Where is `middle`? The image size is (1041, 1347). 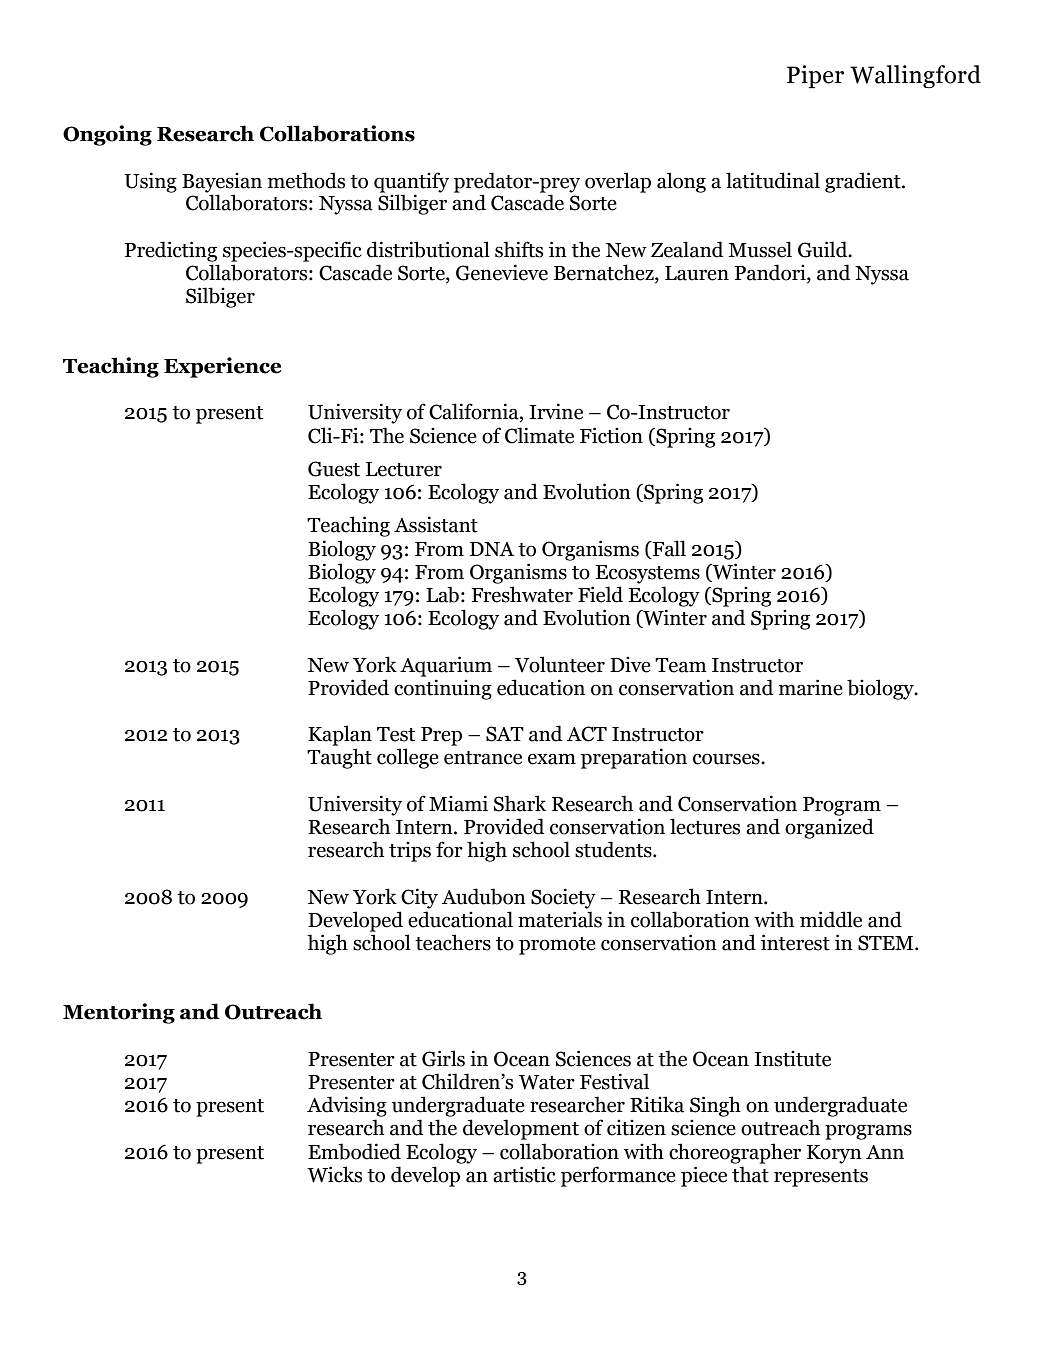
middle is located at coordinates (831, 919).
